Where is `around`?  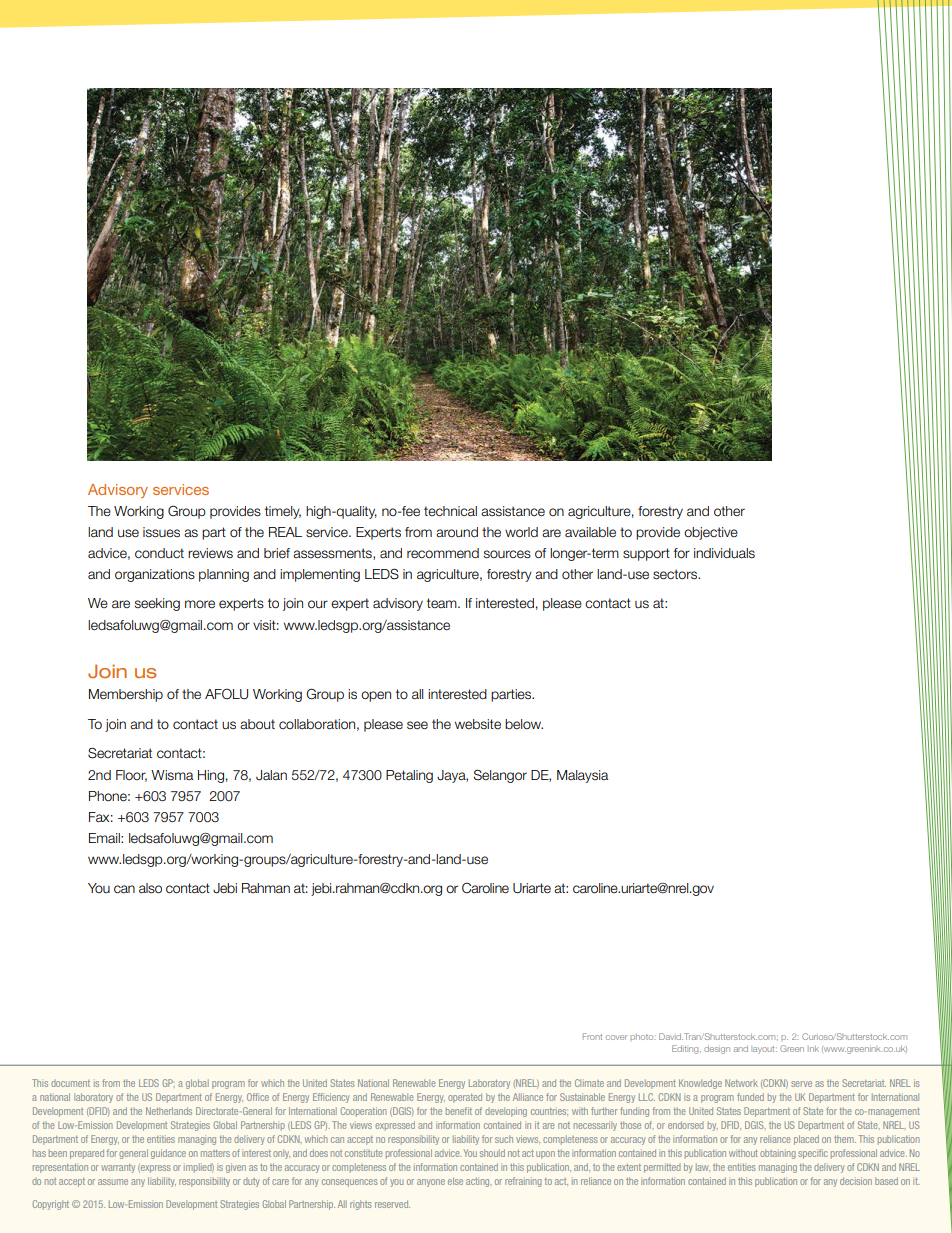
around is located at coordinates (457, 532).
